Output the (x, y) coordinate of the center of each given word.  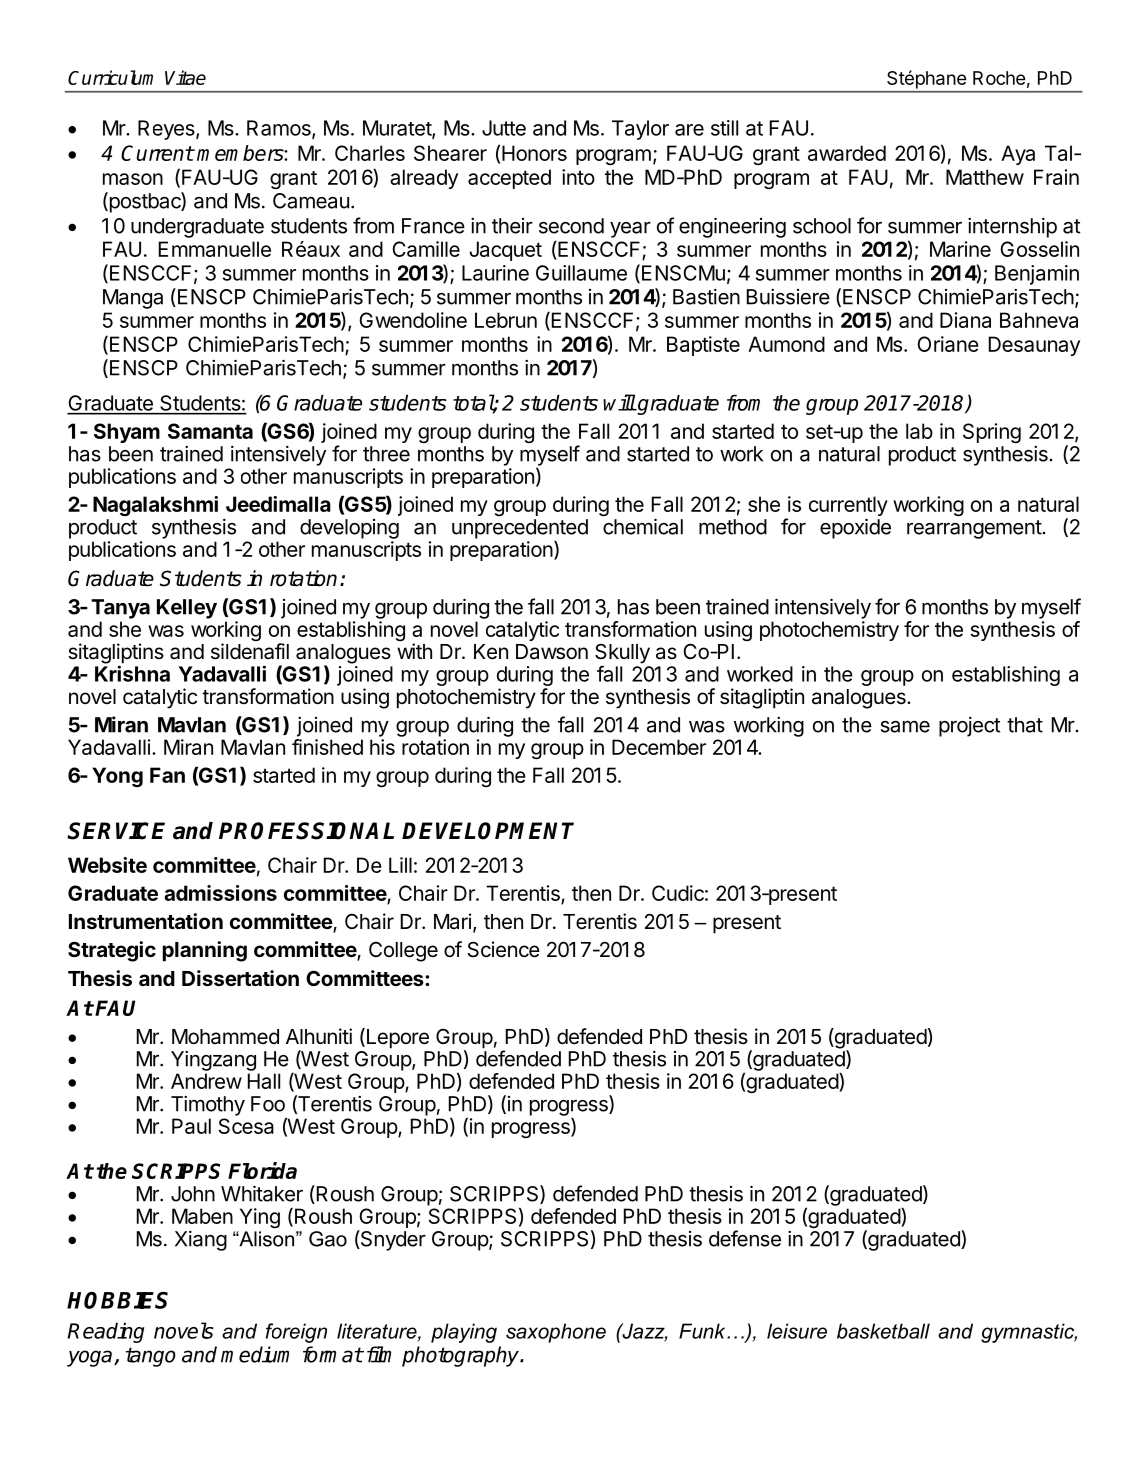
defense (745, 1238)
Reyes (167, 130)
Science (504, 949)
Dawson (552, 652)
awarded (847, 153)
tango (151, 1357)
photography (461, 1356)
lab (919, 431)
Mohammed (225, 1037)
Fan (167, 775)
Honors (534, 153)
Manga (133, 299)
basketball (883, 1331)
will (619, 402)
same (905, 726)
